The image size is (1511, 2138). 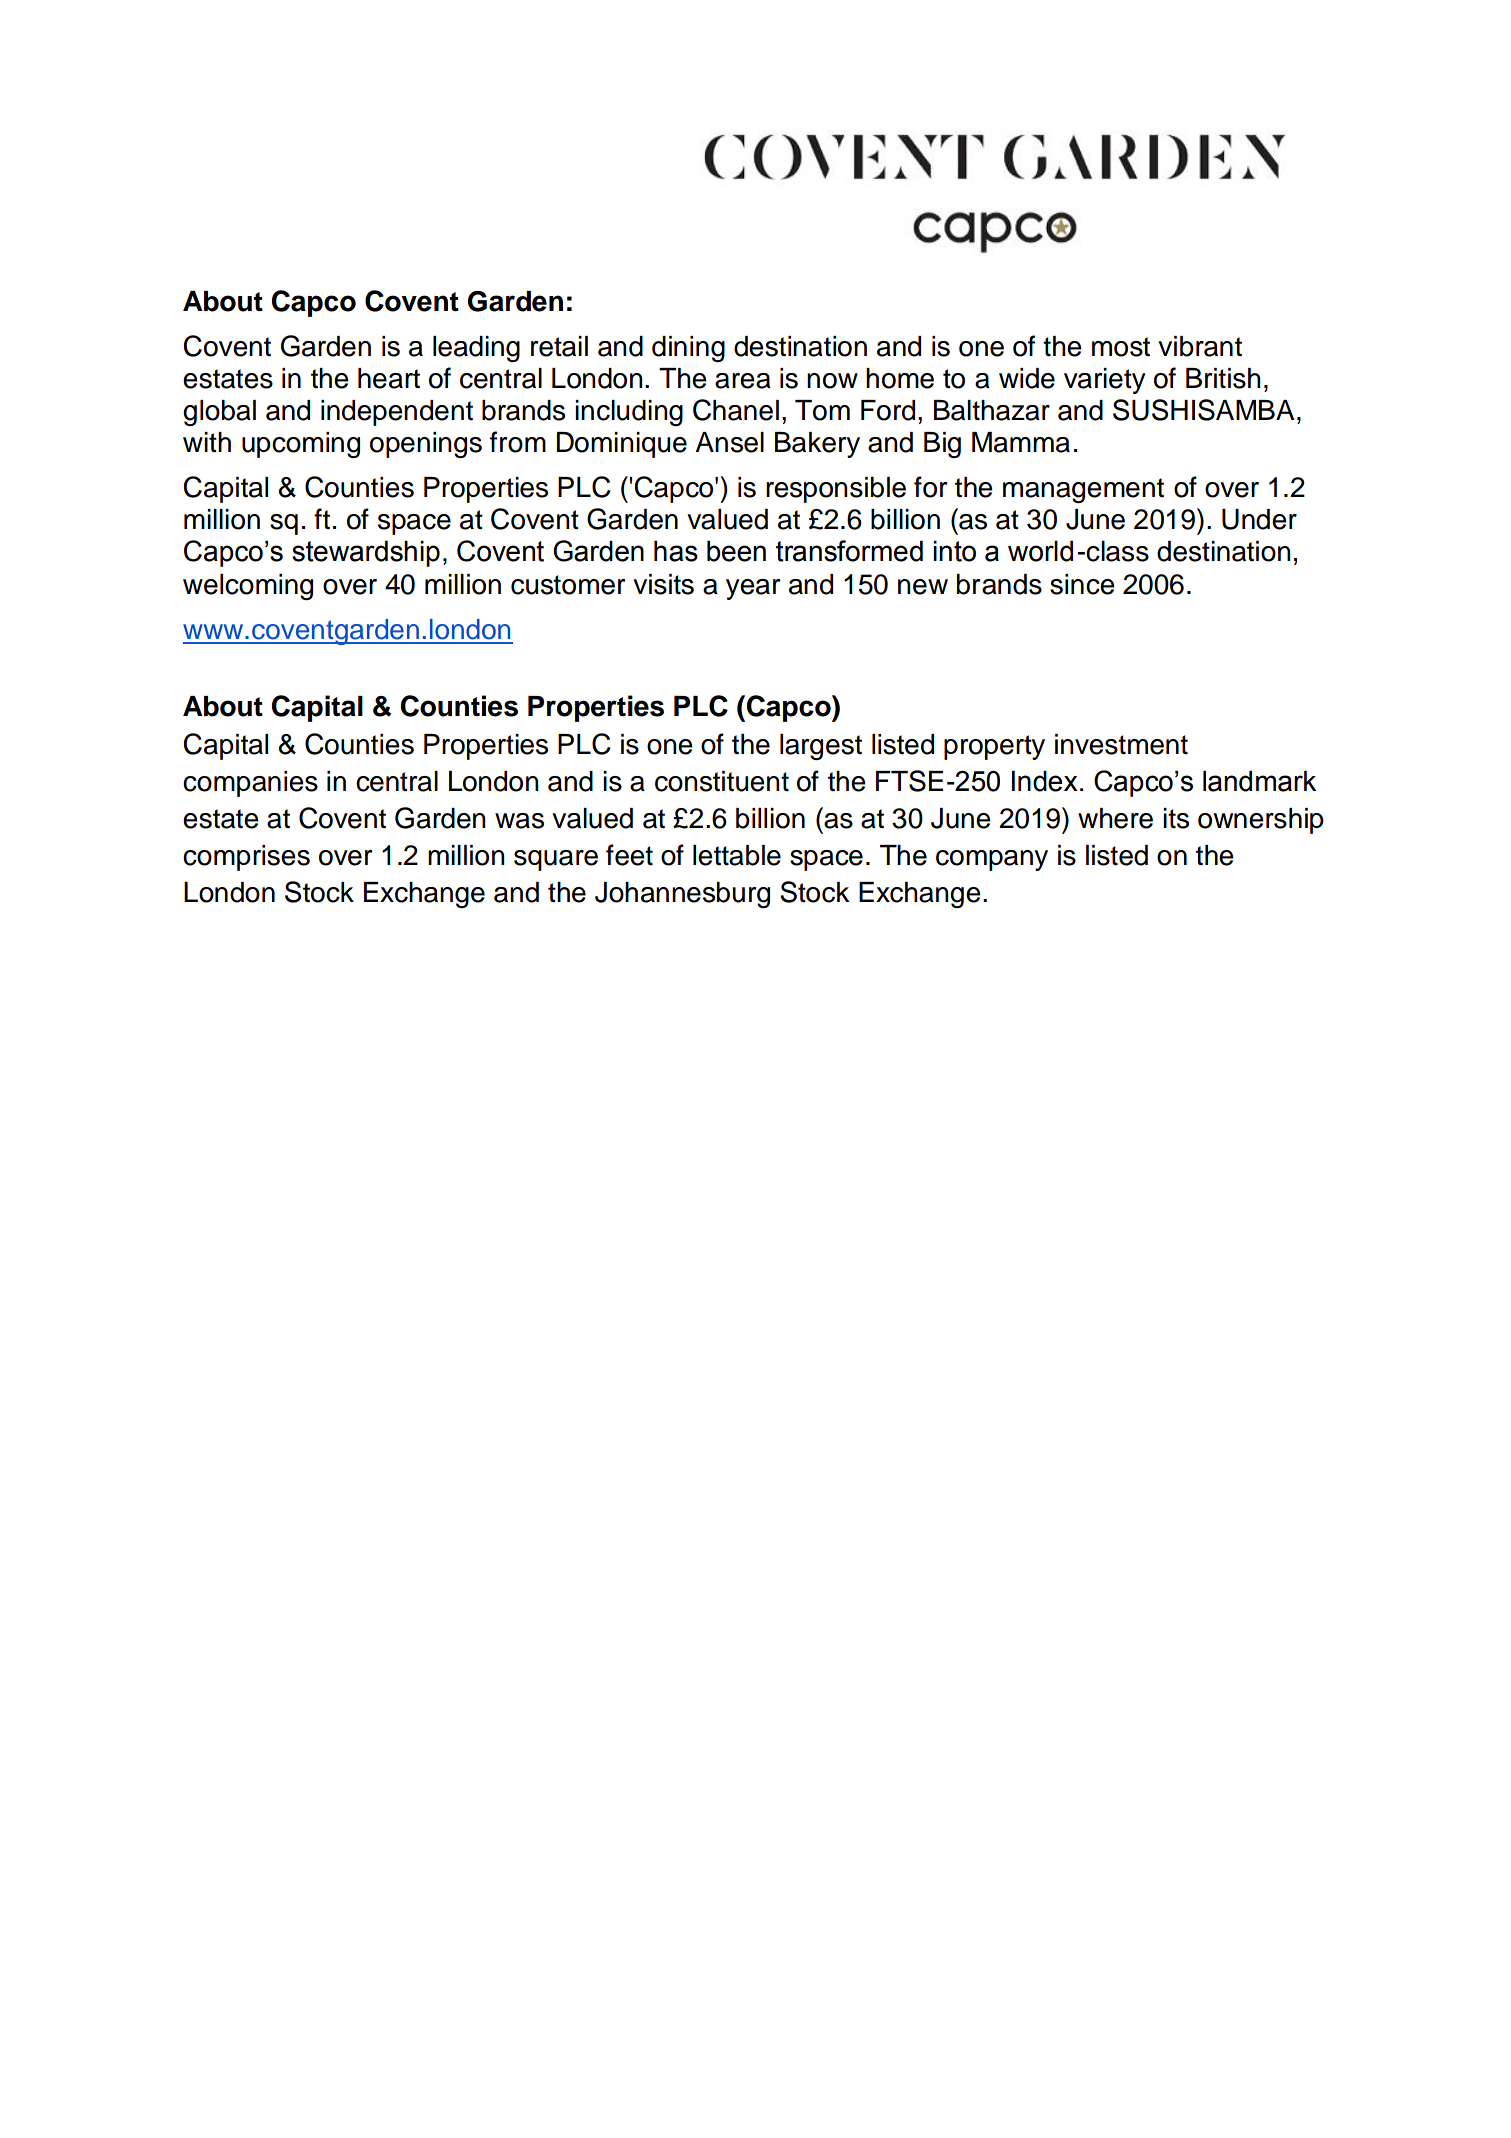 What do you see at coordinates (1082, 584) in the page?
I see `since` at bounding box center [1082, 584].
